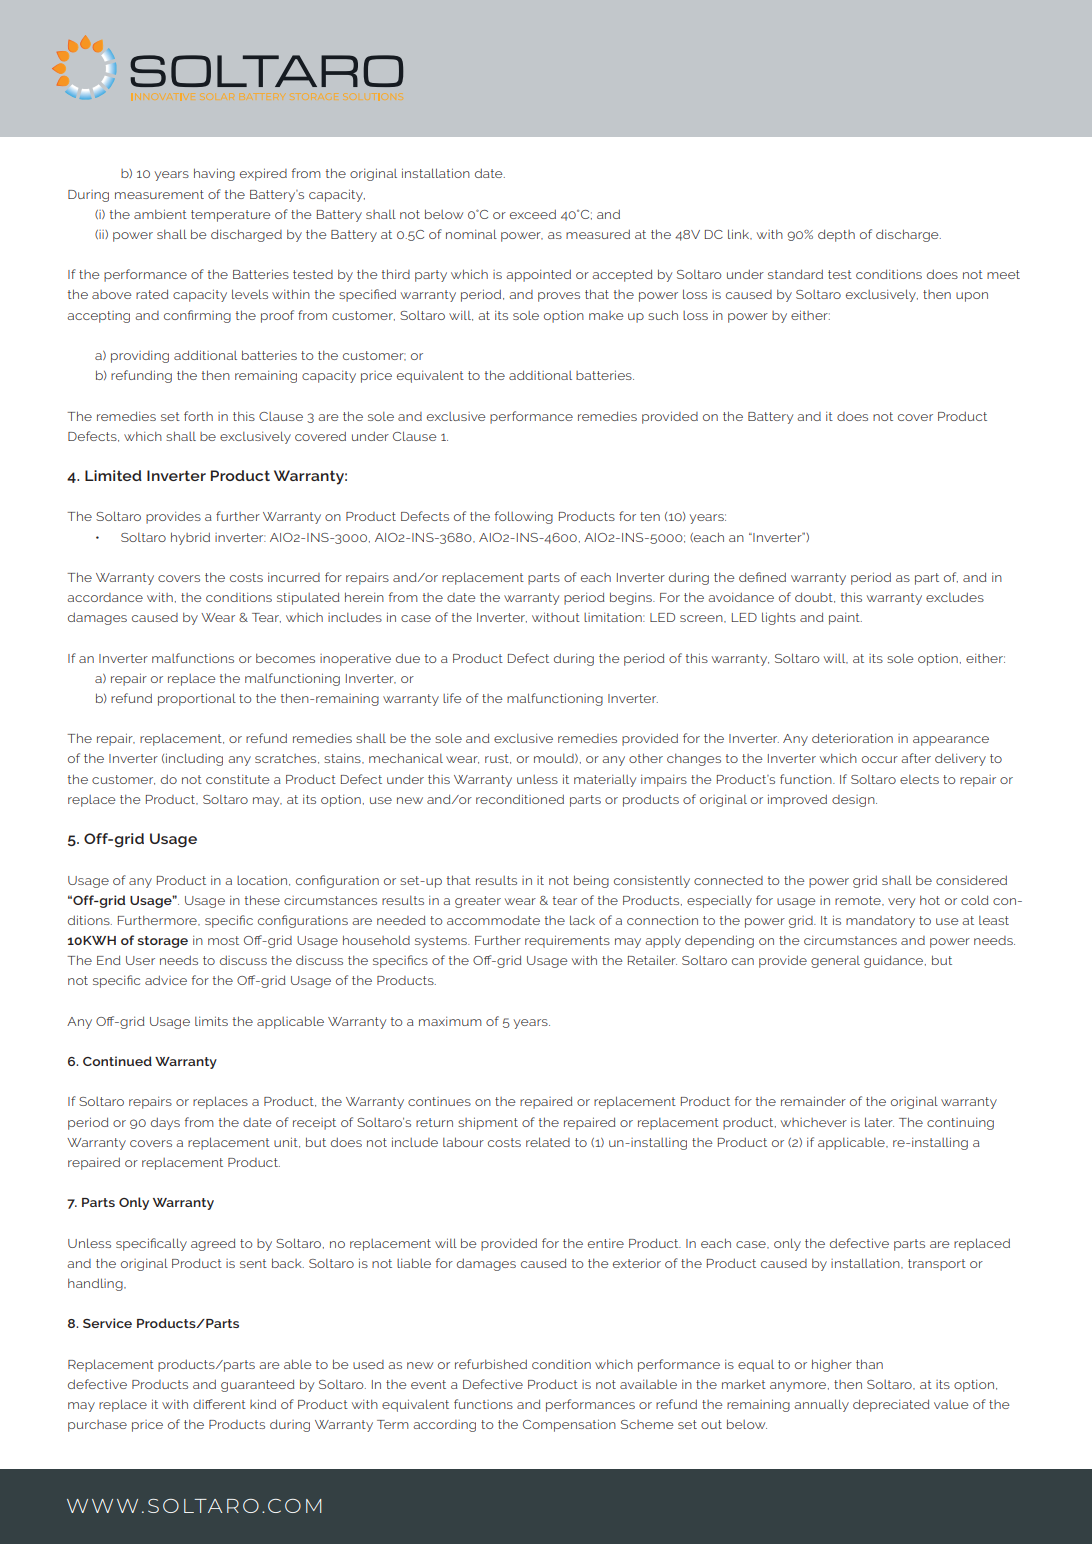  What do you see at coordinates (548, 1142) in the document?
I see `related` at bounding box center [548, 1142].
